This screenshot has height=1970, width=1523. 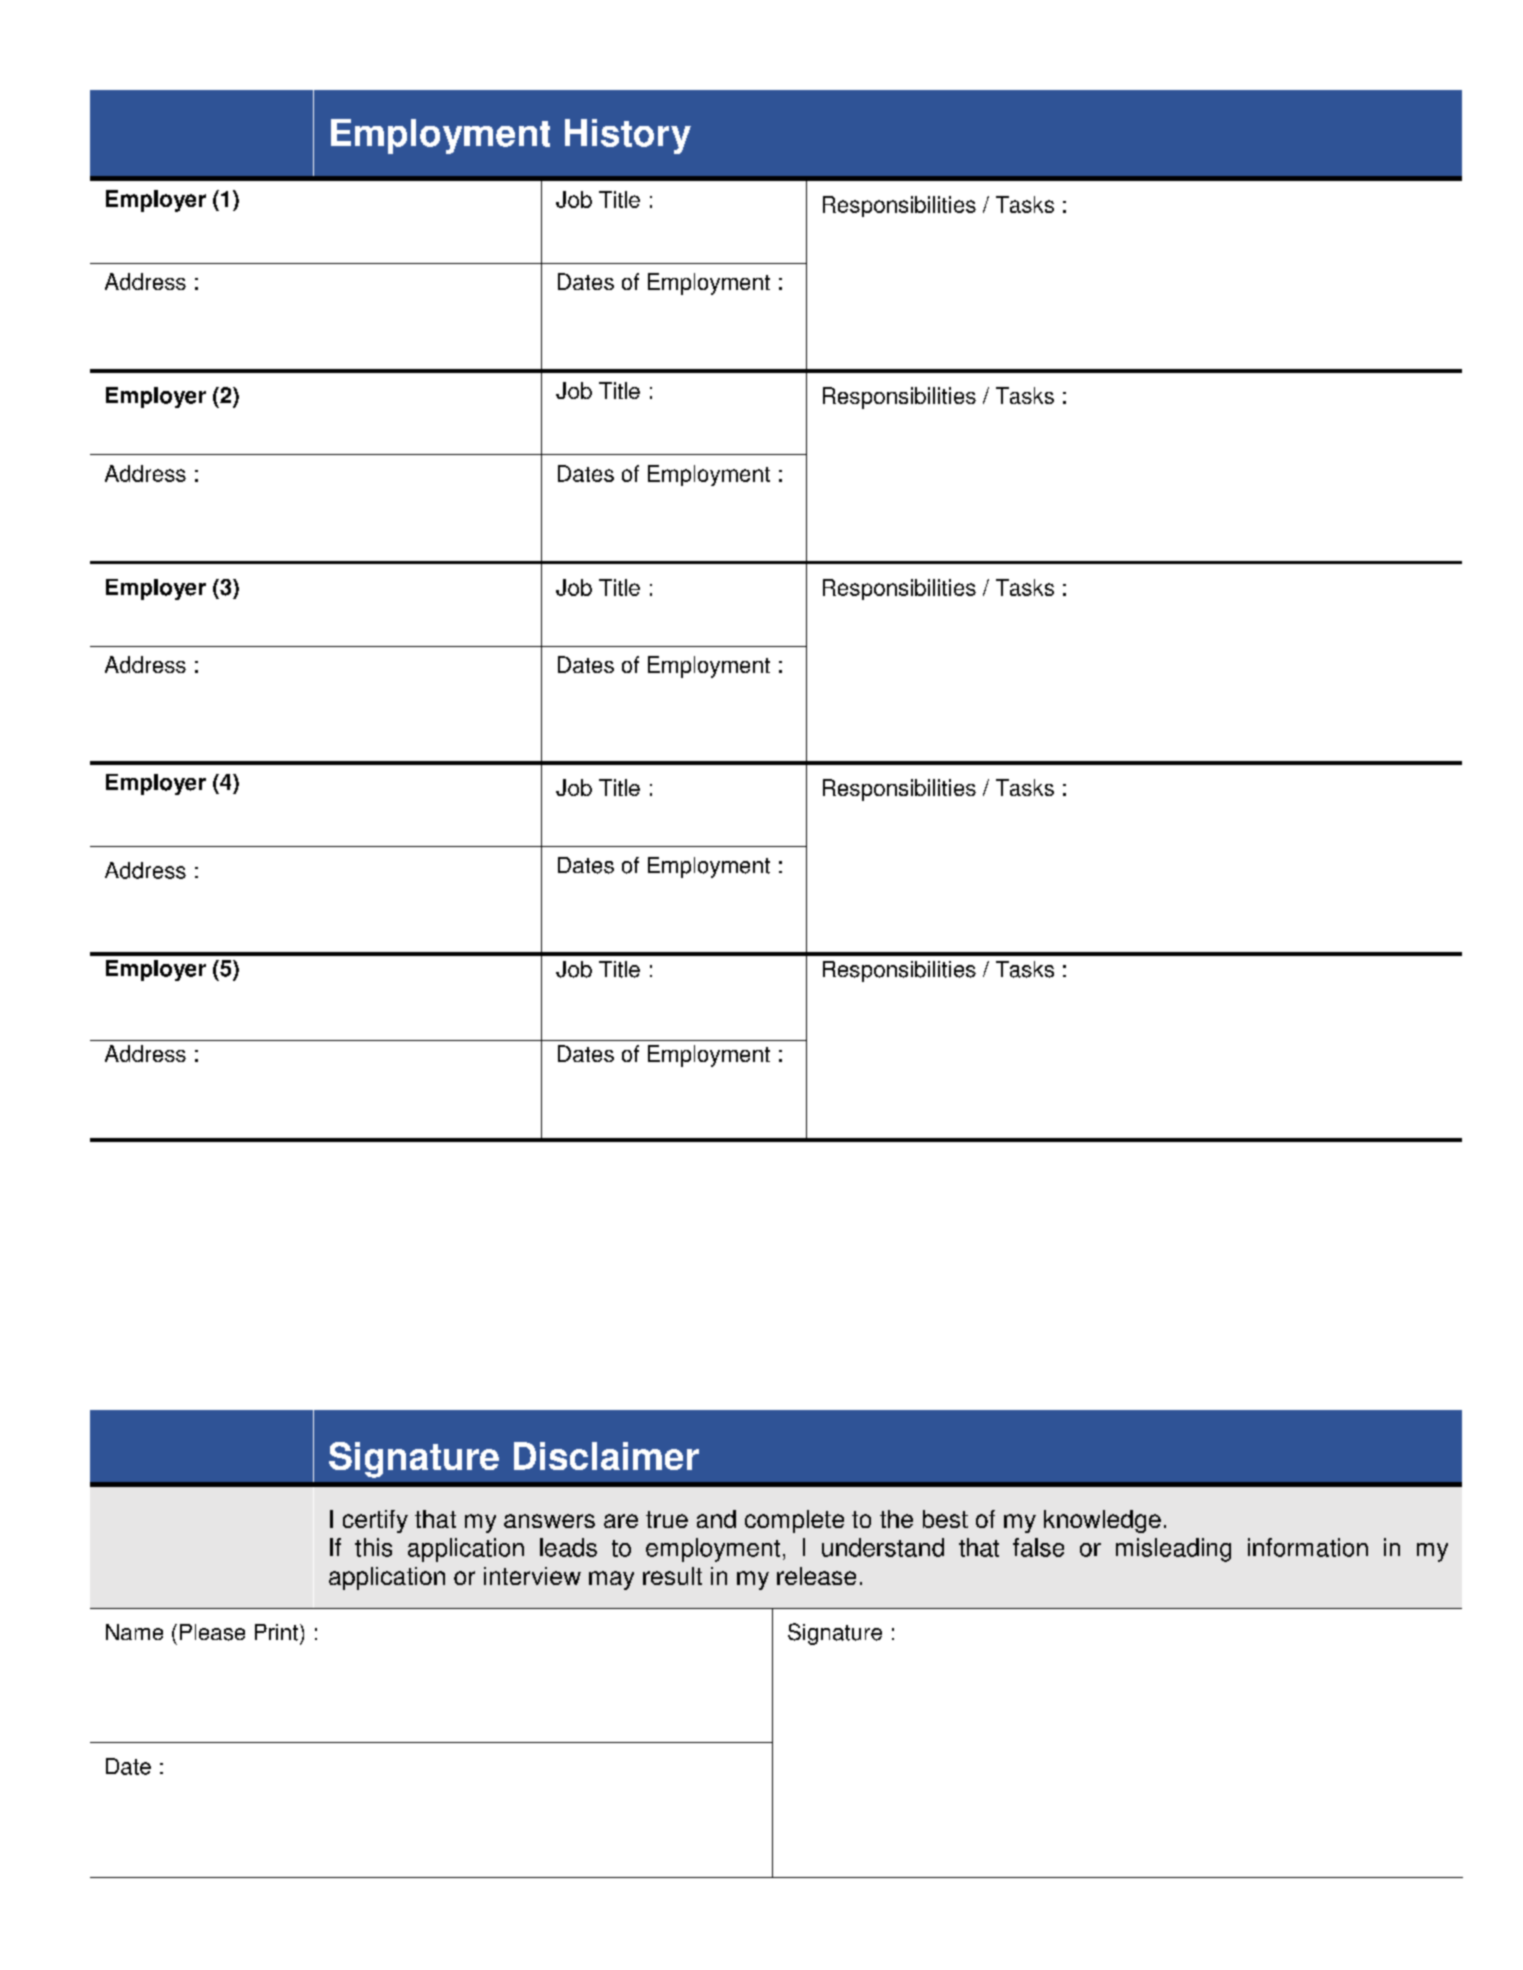 What do you see at coordinates (1173, 1550) in the screenshot?
I see `misleading` at bounding box center [1173, 1550].
